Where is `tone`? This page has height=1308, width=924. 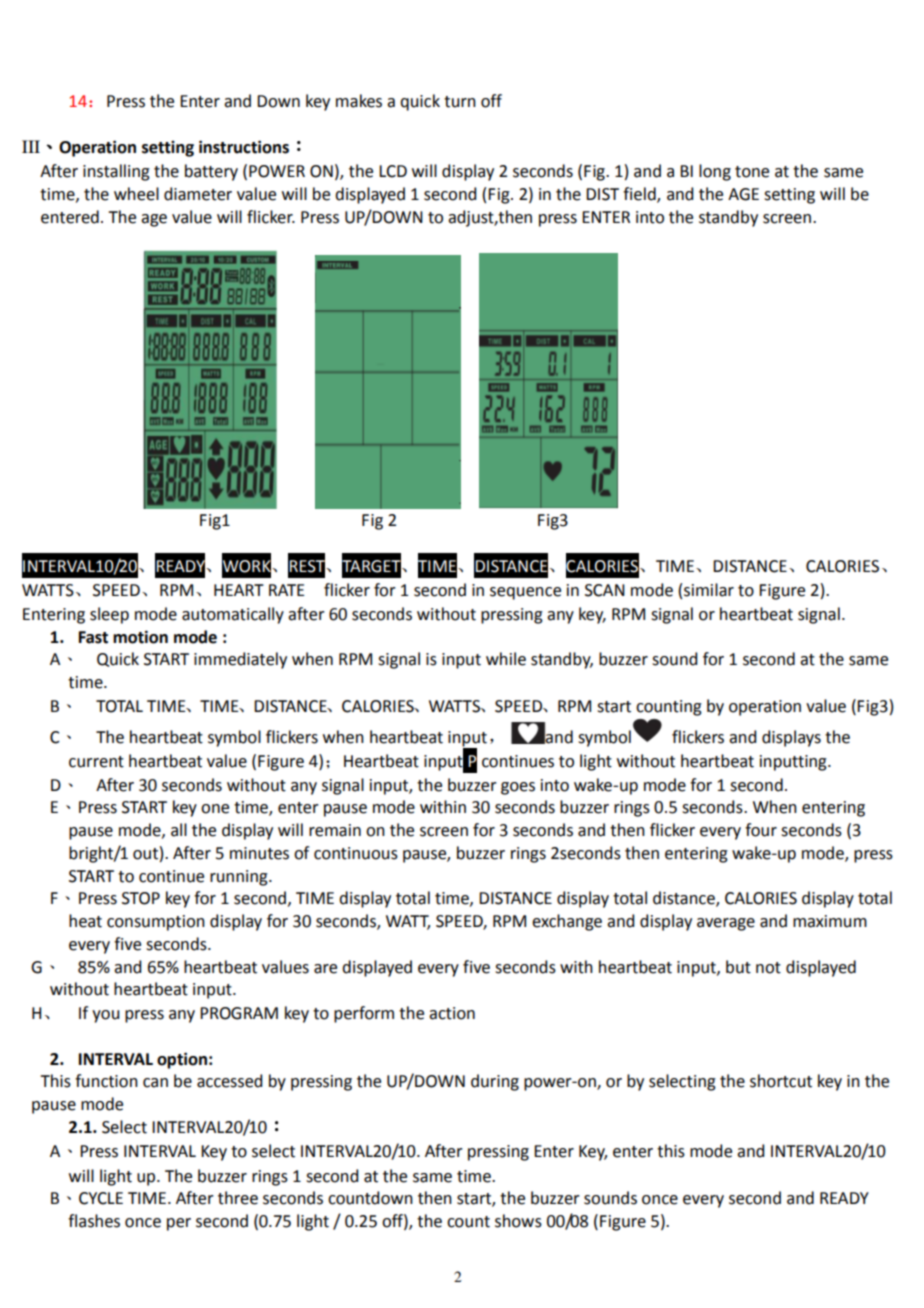 tone is located at coordinates (752, 172).
